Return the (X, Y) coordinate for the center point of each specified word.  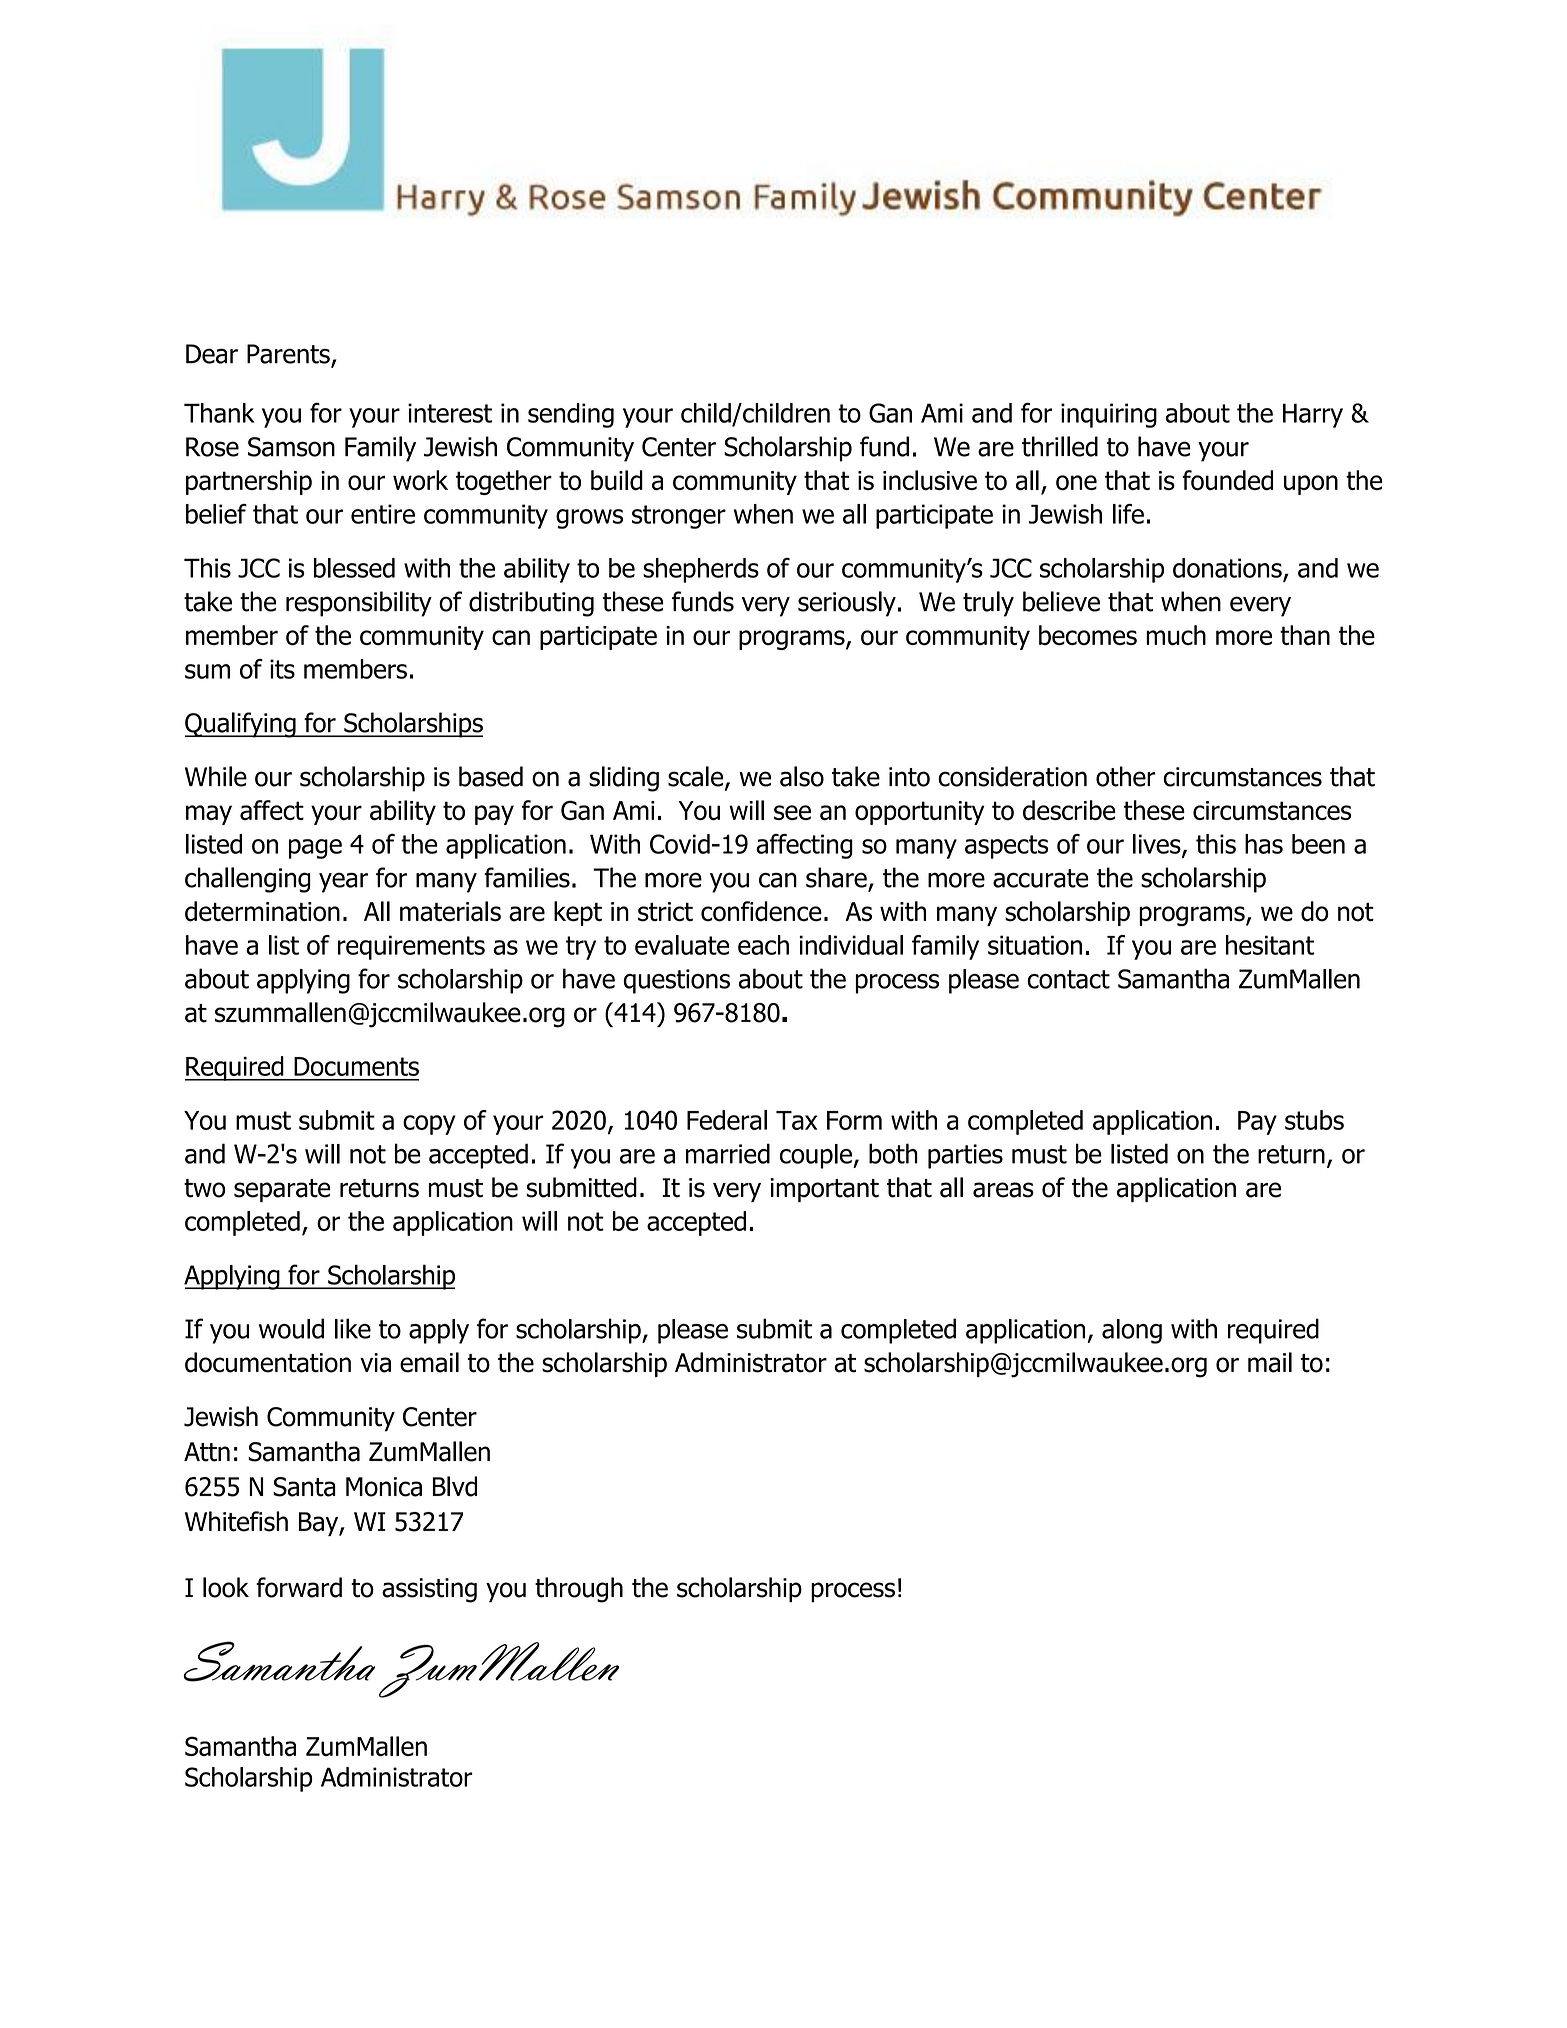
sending (571, 415)
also (802, 776)
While (216, 776)
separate (282, 1190)
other (1126, 776)
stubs (1314, 1120)
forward (299, 1587)
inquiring (1109, 415)
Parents (289, 355)
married (728, 1153)
